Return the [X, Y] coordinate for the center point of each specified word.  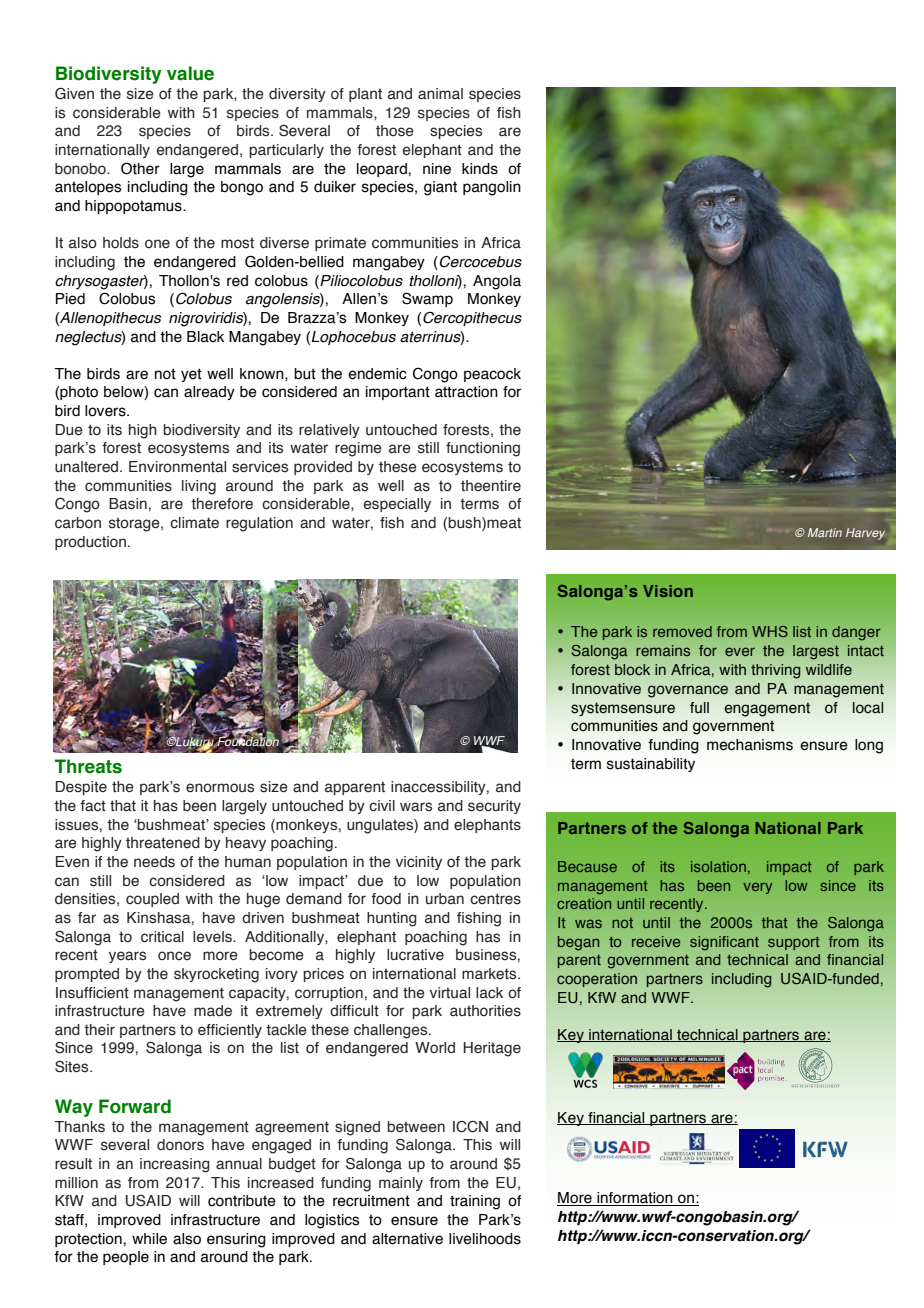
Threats [88, 766]
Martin [825, 532]
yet [191, 375]
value [190, 73]
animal [440, 93]
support [794, 943]
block [632, 669]
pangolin [492, 188]
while [149, 1239]
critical [162, 937]
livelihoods [485, 1239]
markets [490, 974]
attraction [466, 392]
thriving [775, 671]
